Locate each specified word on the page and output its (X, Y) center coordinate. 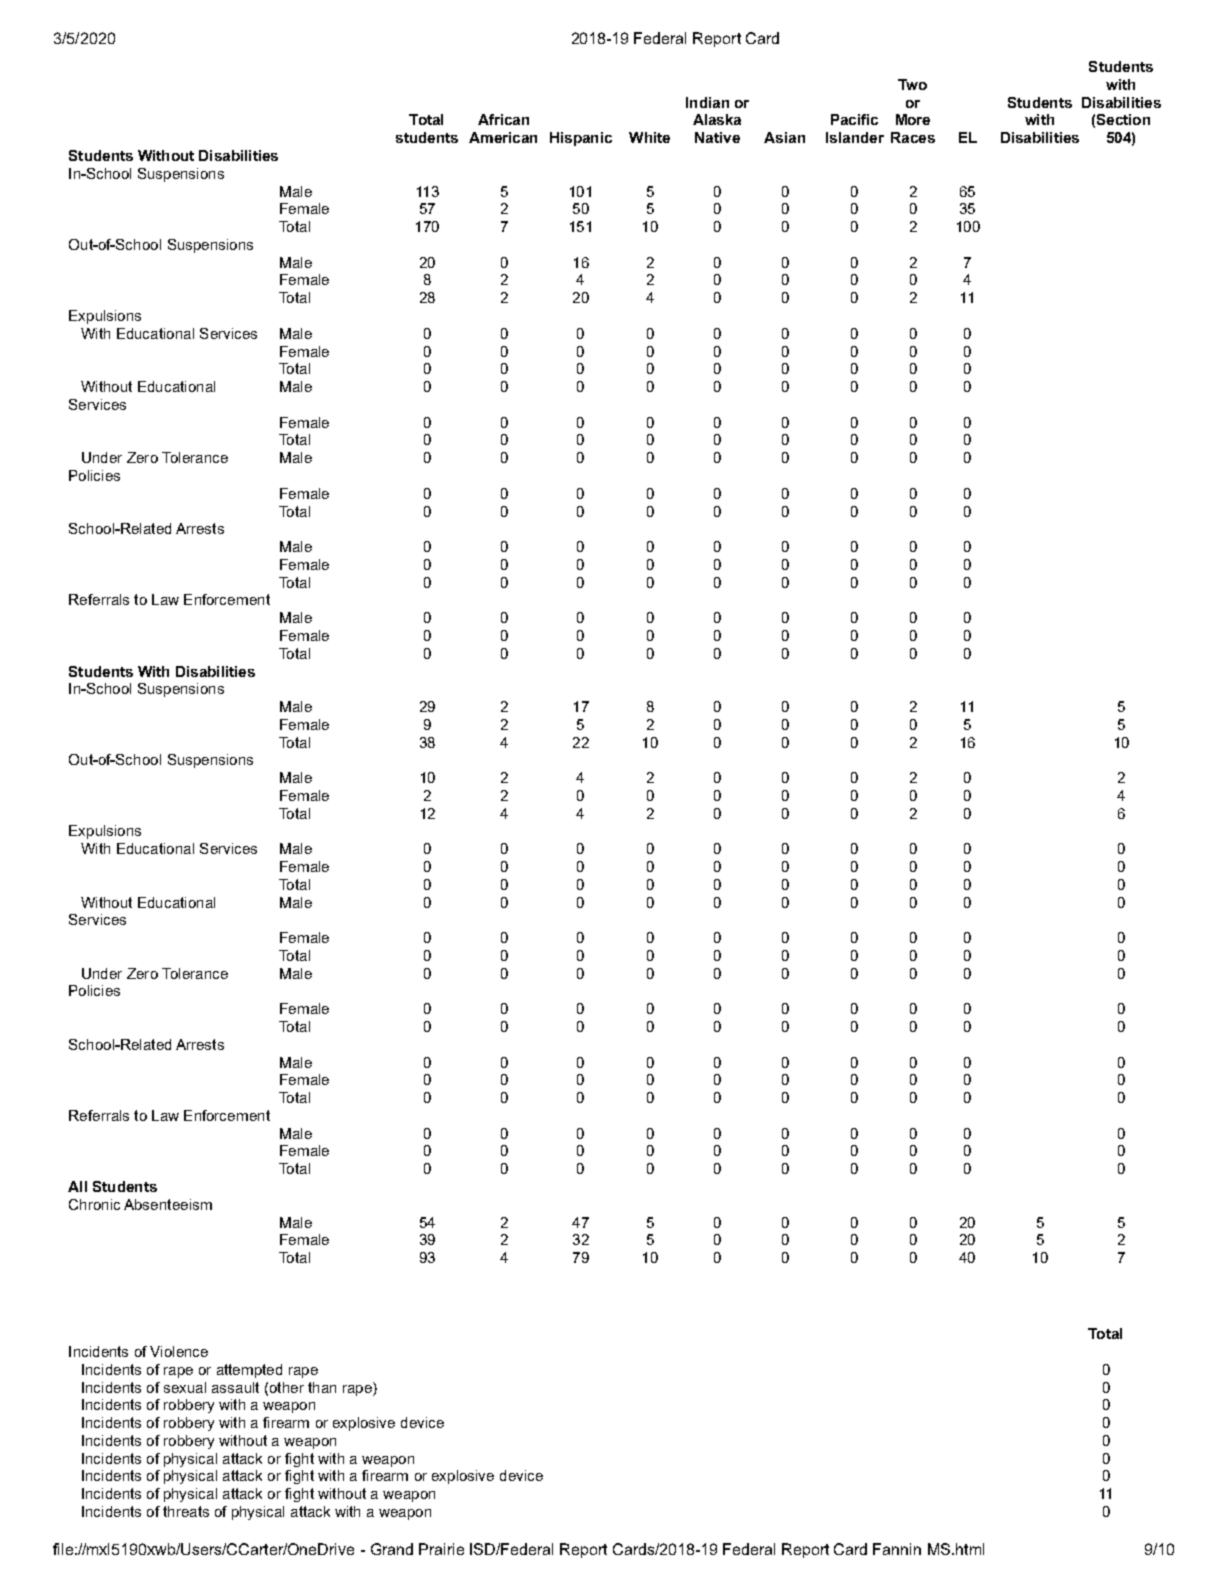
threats (186, 1511)
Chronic (94, 1204)
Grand (392, 1549)
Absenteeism (168, 1204)
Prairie (441, 1549)
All (77, 1186)
